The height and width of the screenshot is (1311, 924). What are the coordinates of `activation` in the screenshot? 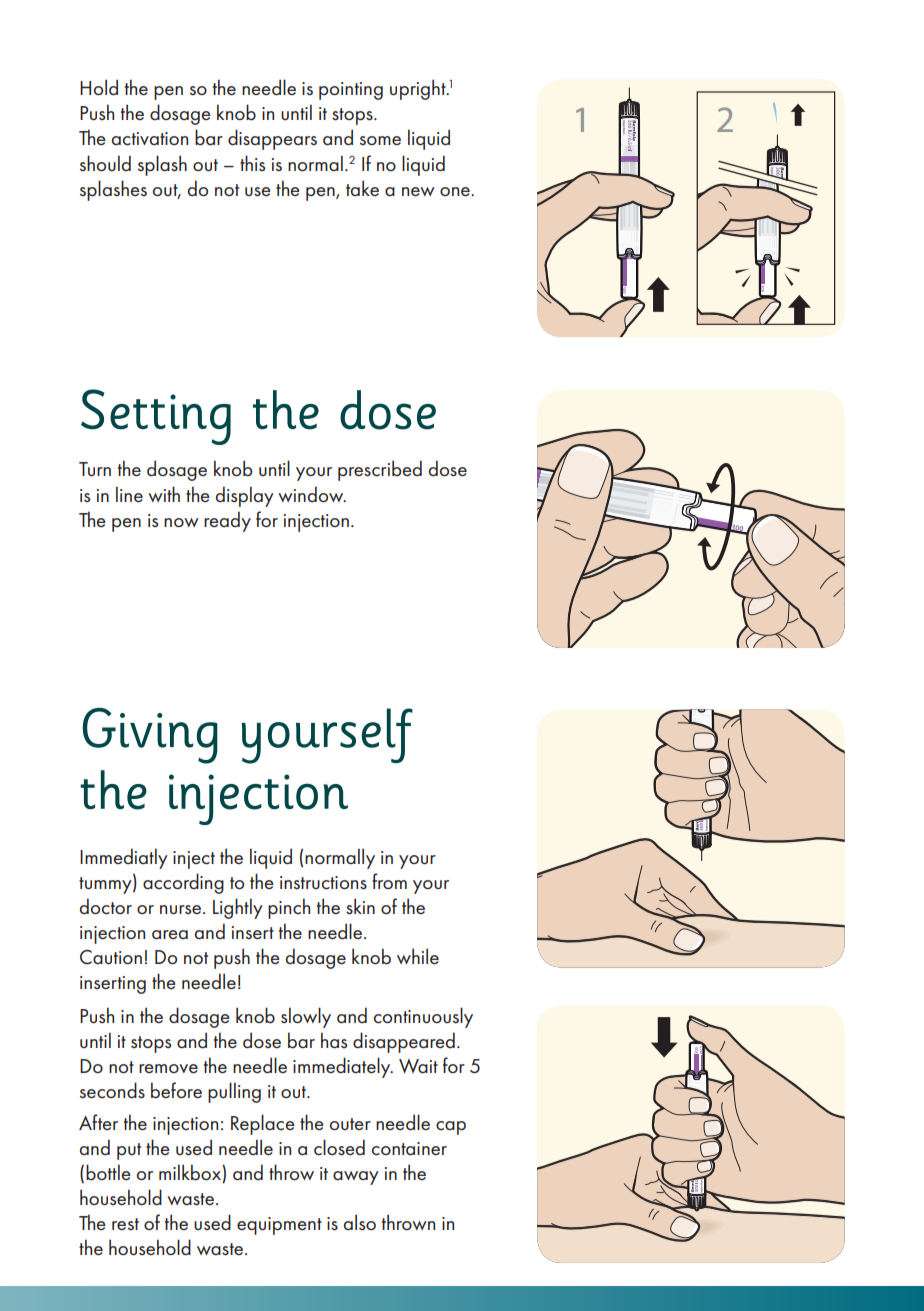 It's located at (150, 139).
